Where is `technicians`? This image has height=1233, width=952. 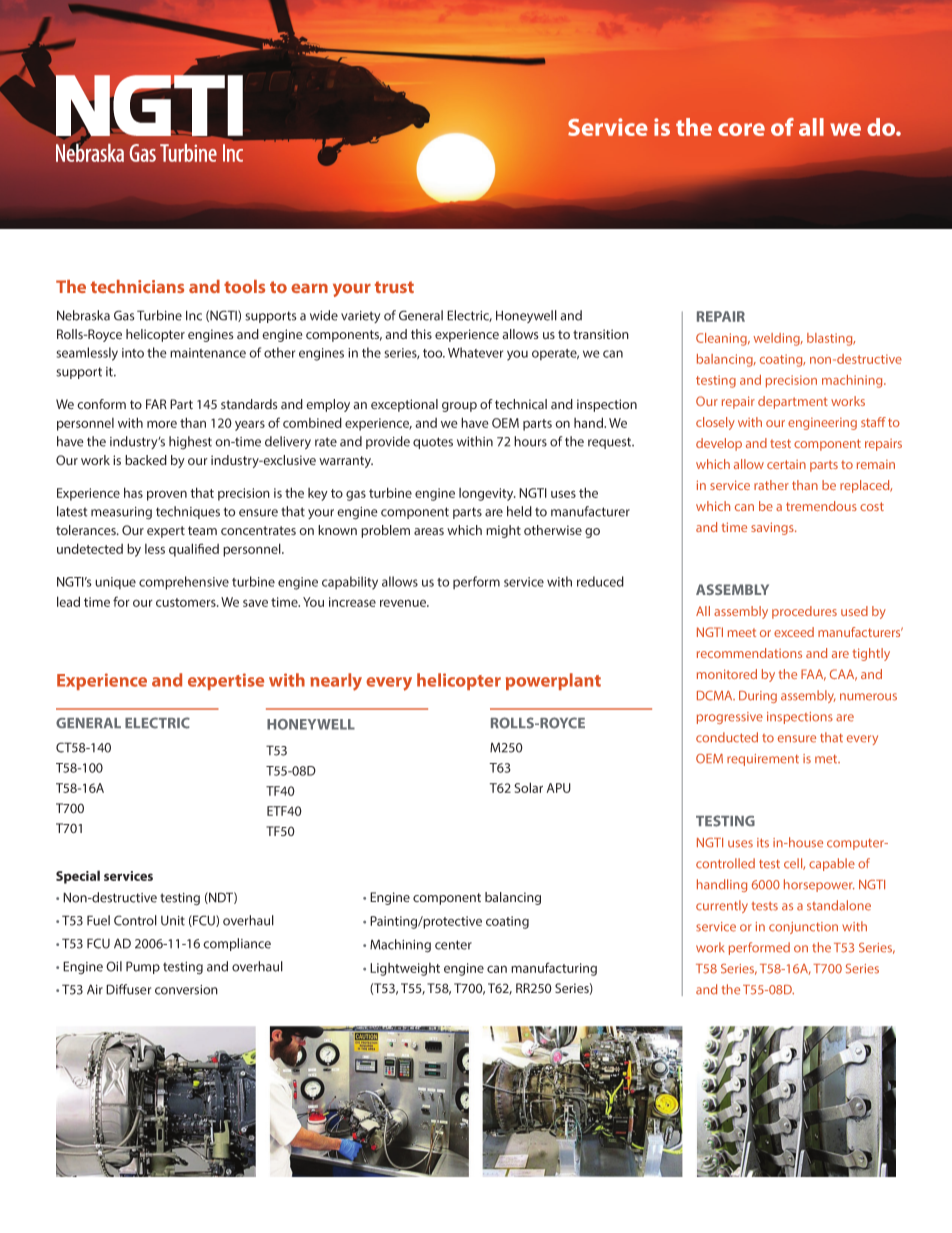
technicians is located at coordinates (137, 286).
